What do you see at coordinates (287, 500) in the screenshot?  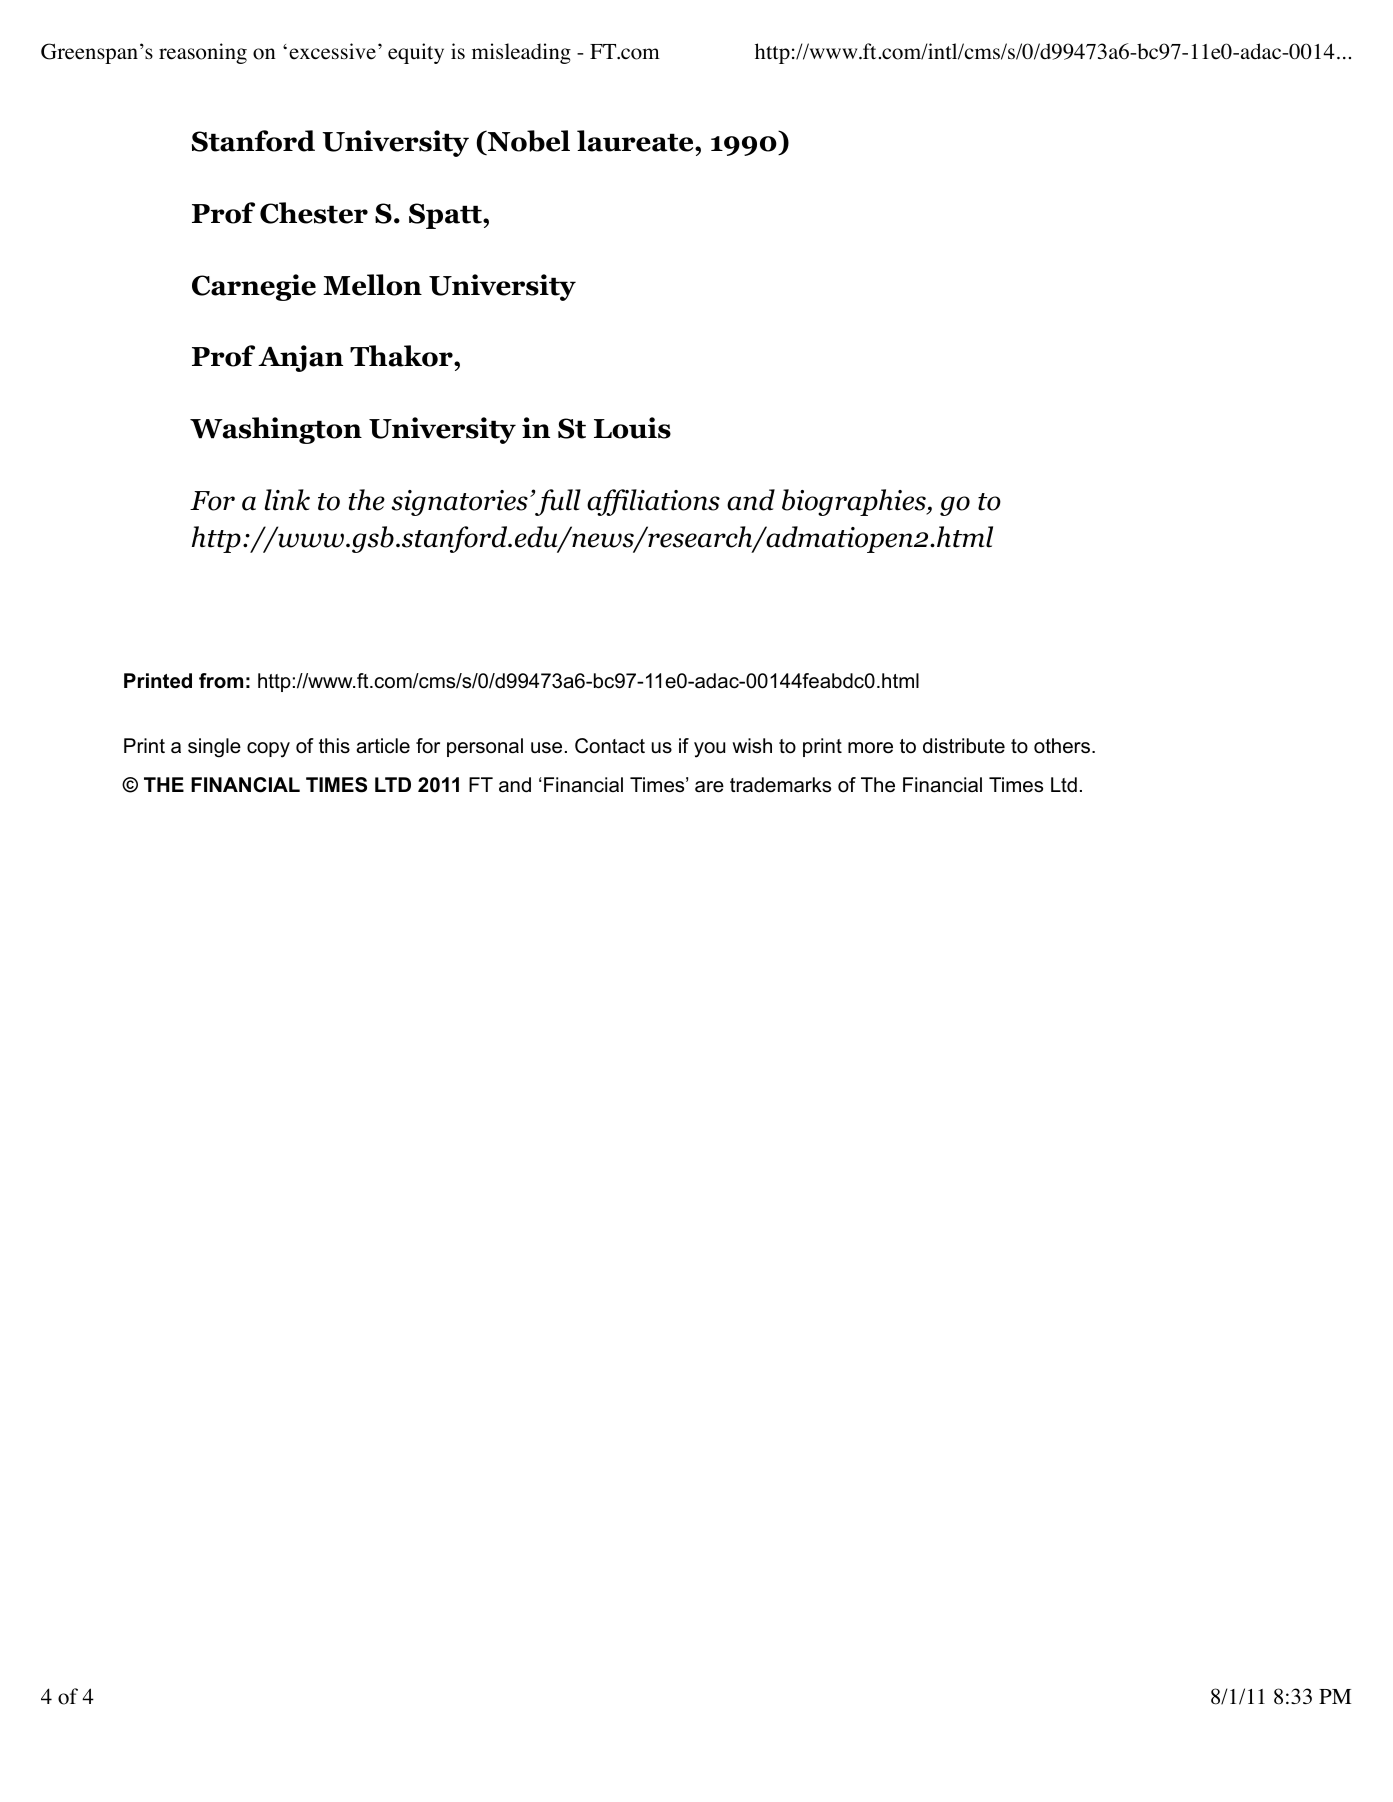 I see `link` at bounding box center [287, 500].
